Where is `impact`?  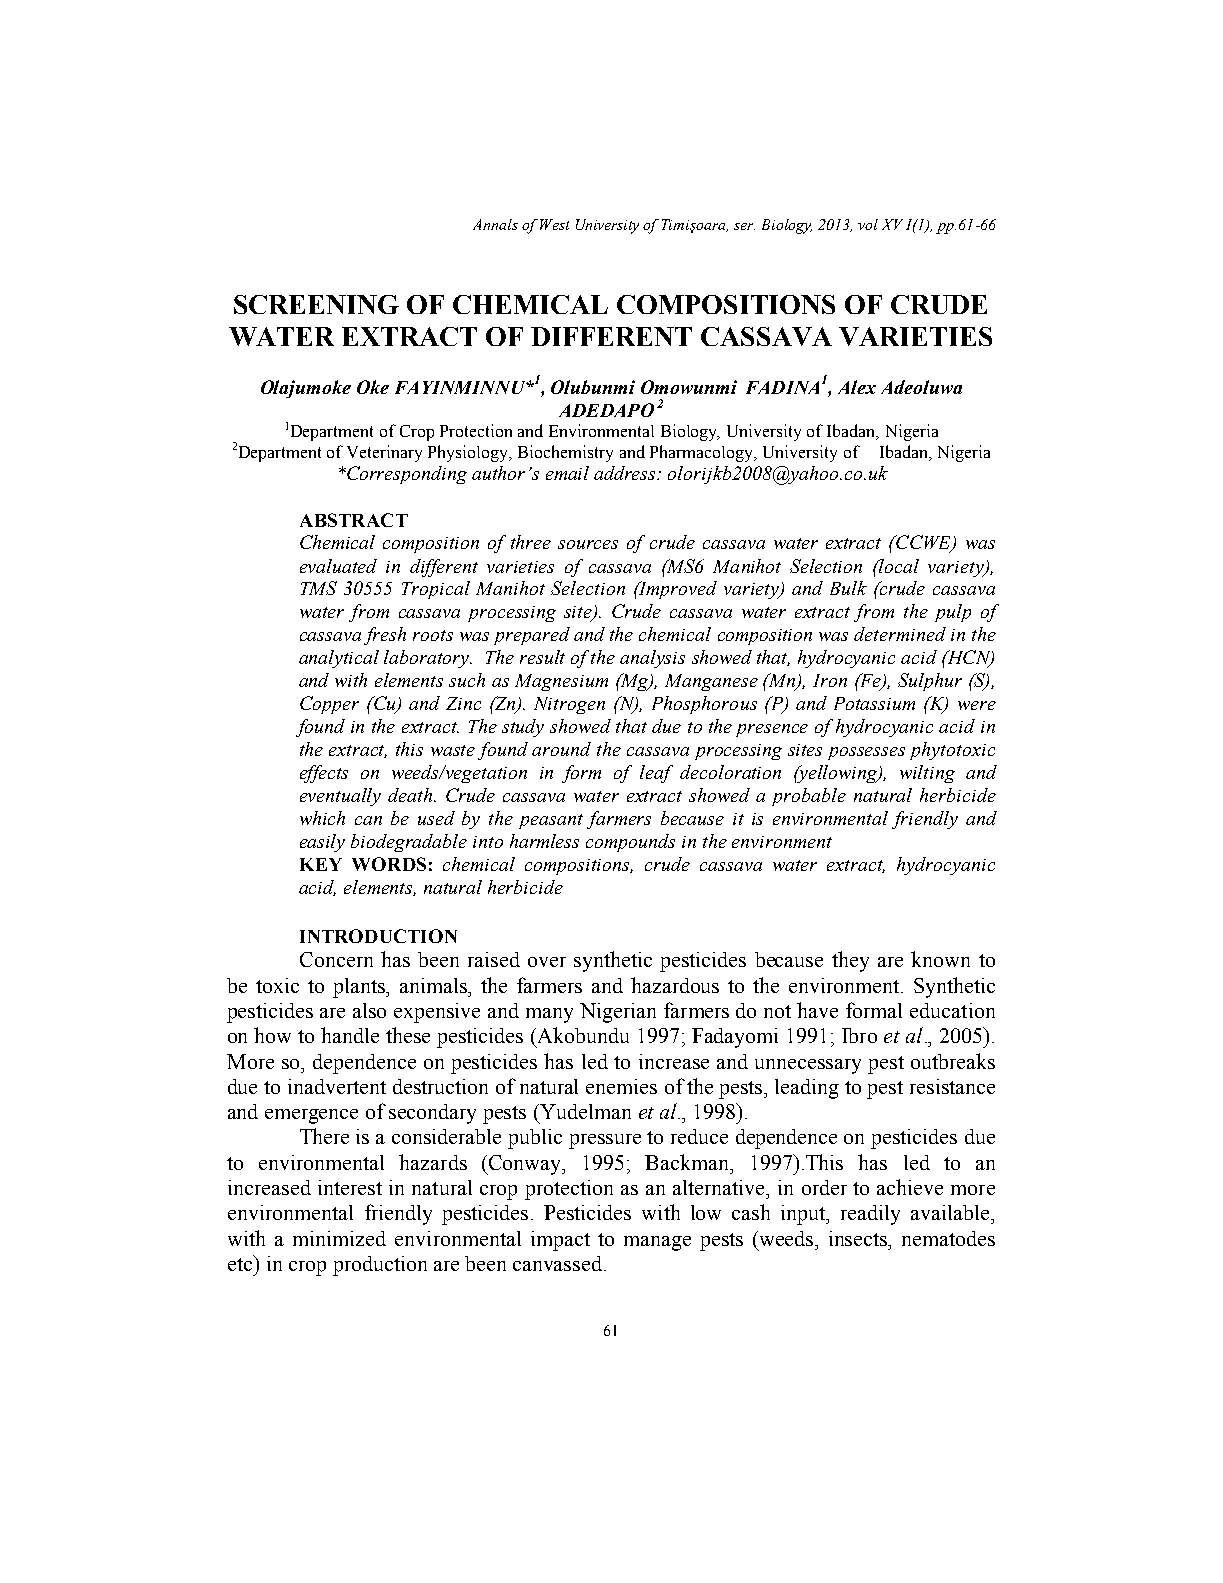 impact is located at coordinates (560, 1241).
